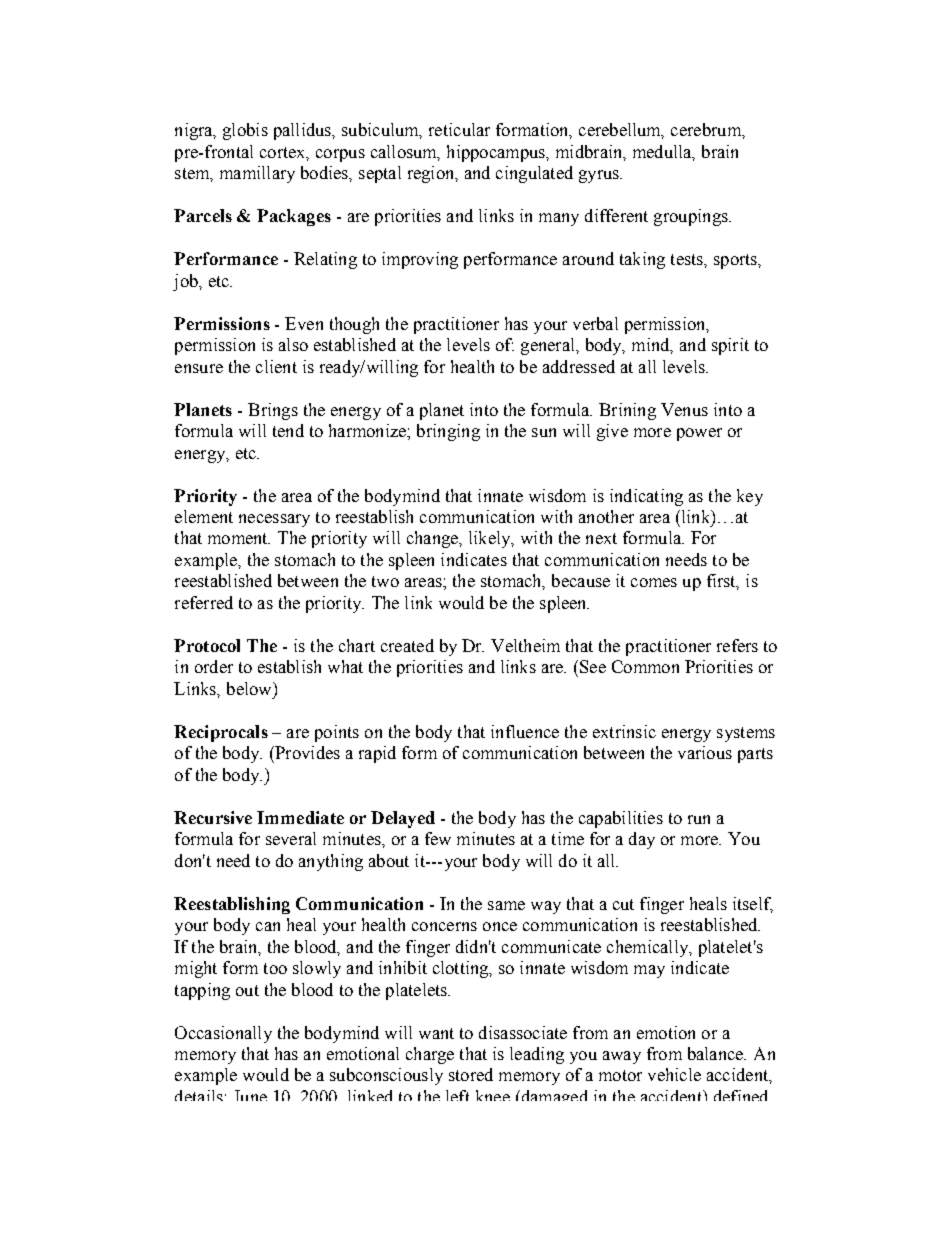 The image size is (952, 1233). I want to click on June, so click(251, 1095).
